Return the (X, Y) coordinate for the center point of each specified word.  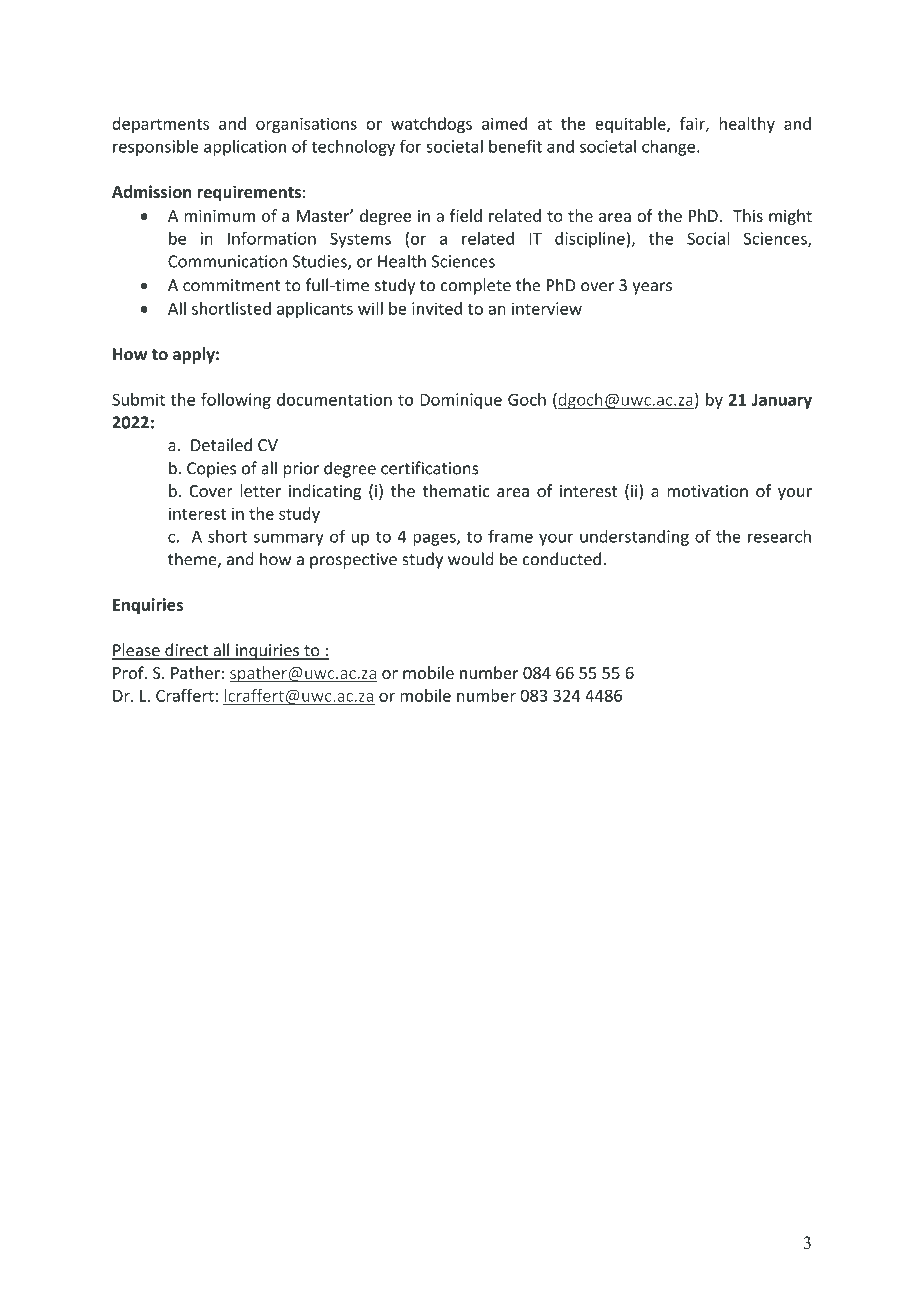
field (466, 215)
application (245, 148)
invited (437, 308)
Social (708, 238)
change (670, 148)
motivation (707, 491)
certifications (430, 468)
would (471, 559)
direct (187, 651)
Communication (227, 261)
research (779, 536)
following (236, 401)
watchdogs (431, 125)
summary (289, 539)
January (782, 401)
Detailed (221, 445)
